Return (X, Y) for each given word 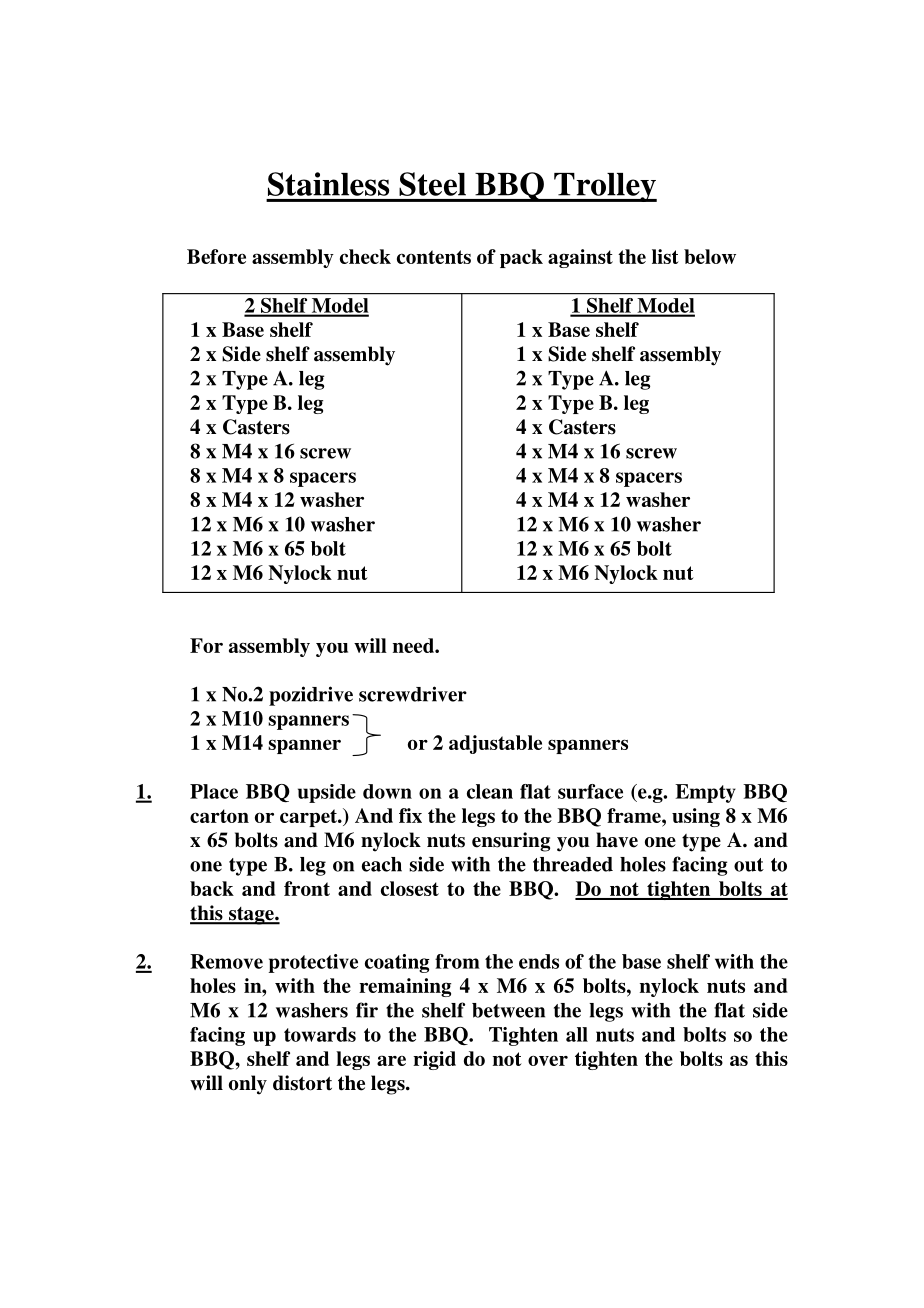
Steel (432, 184)
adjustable (495, 744)
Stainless (328, 184)
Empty (705, 793)
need (414, 645)
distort (302, 1083)
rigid (434, 1060)
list (665, 256)
